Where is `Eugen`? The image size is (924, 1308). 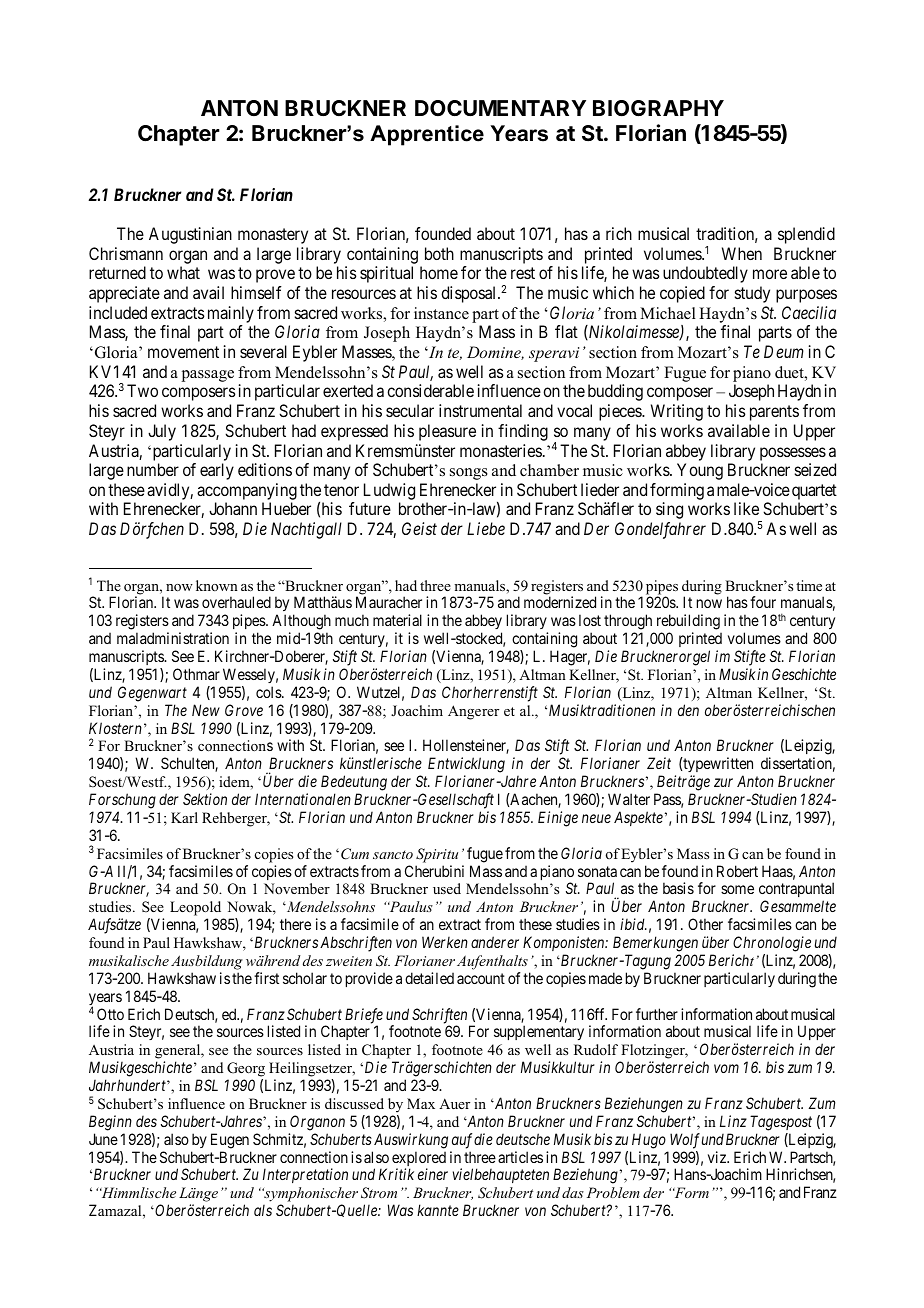
Eugen is located at coordinates (230, 1141).
